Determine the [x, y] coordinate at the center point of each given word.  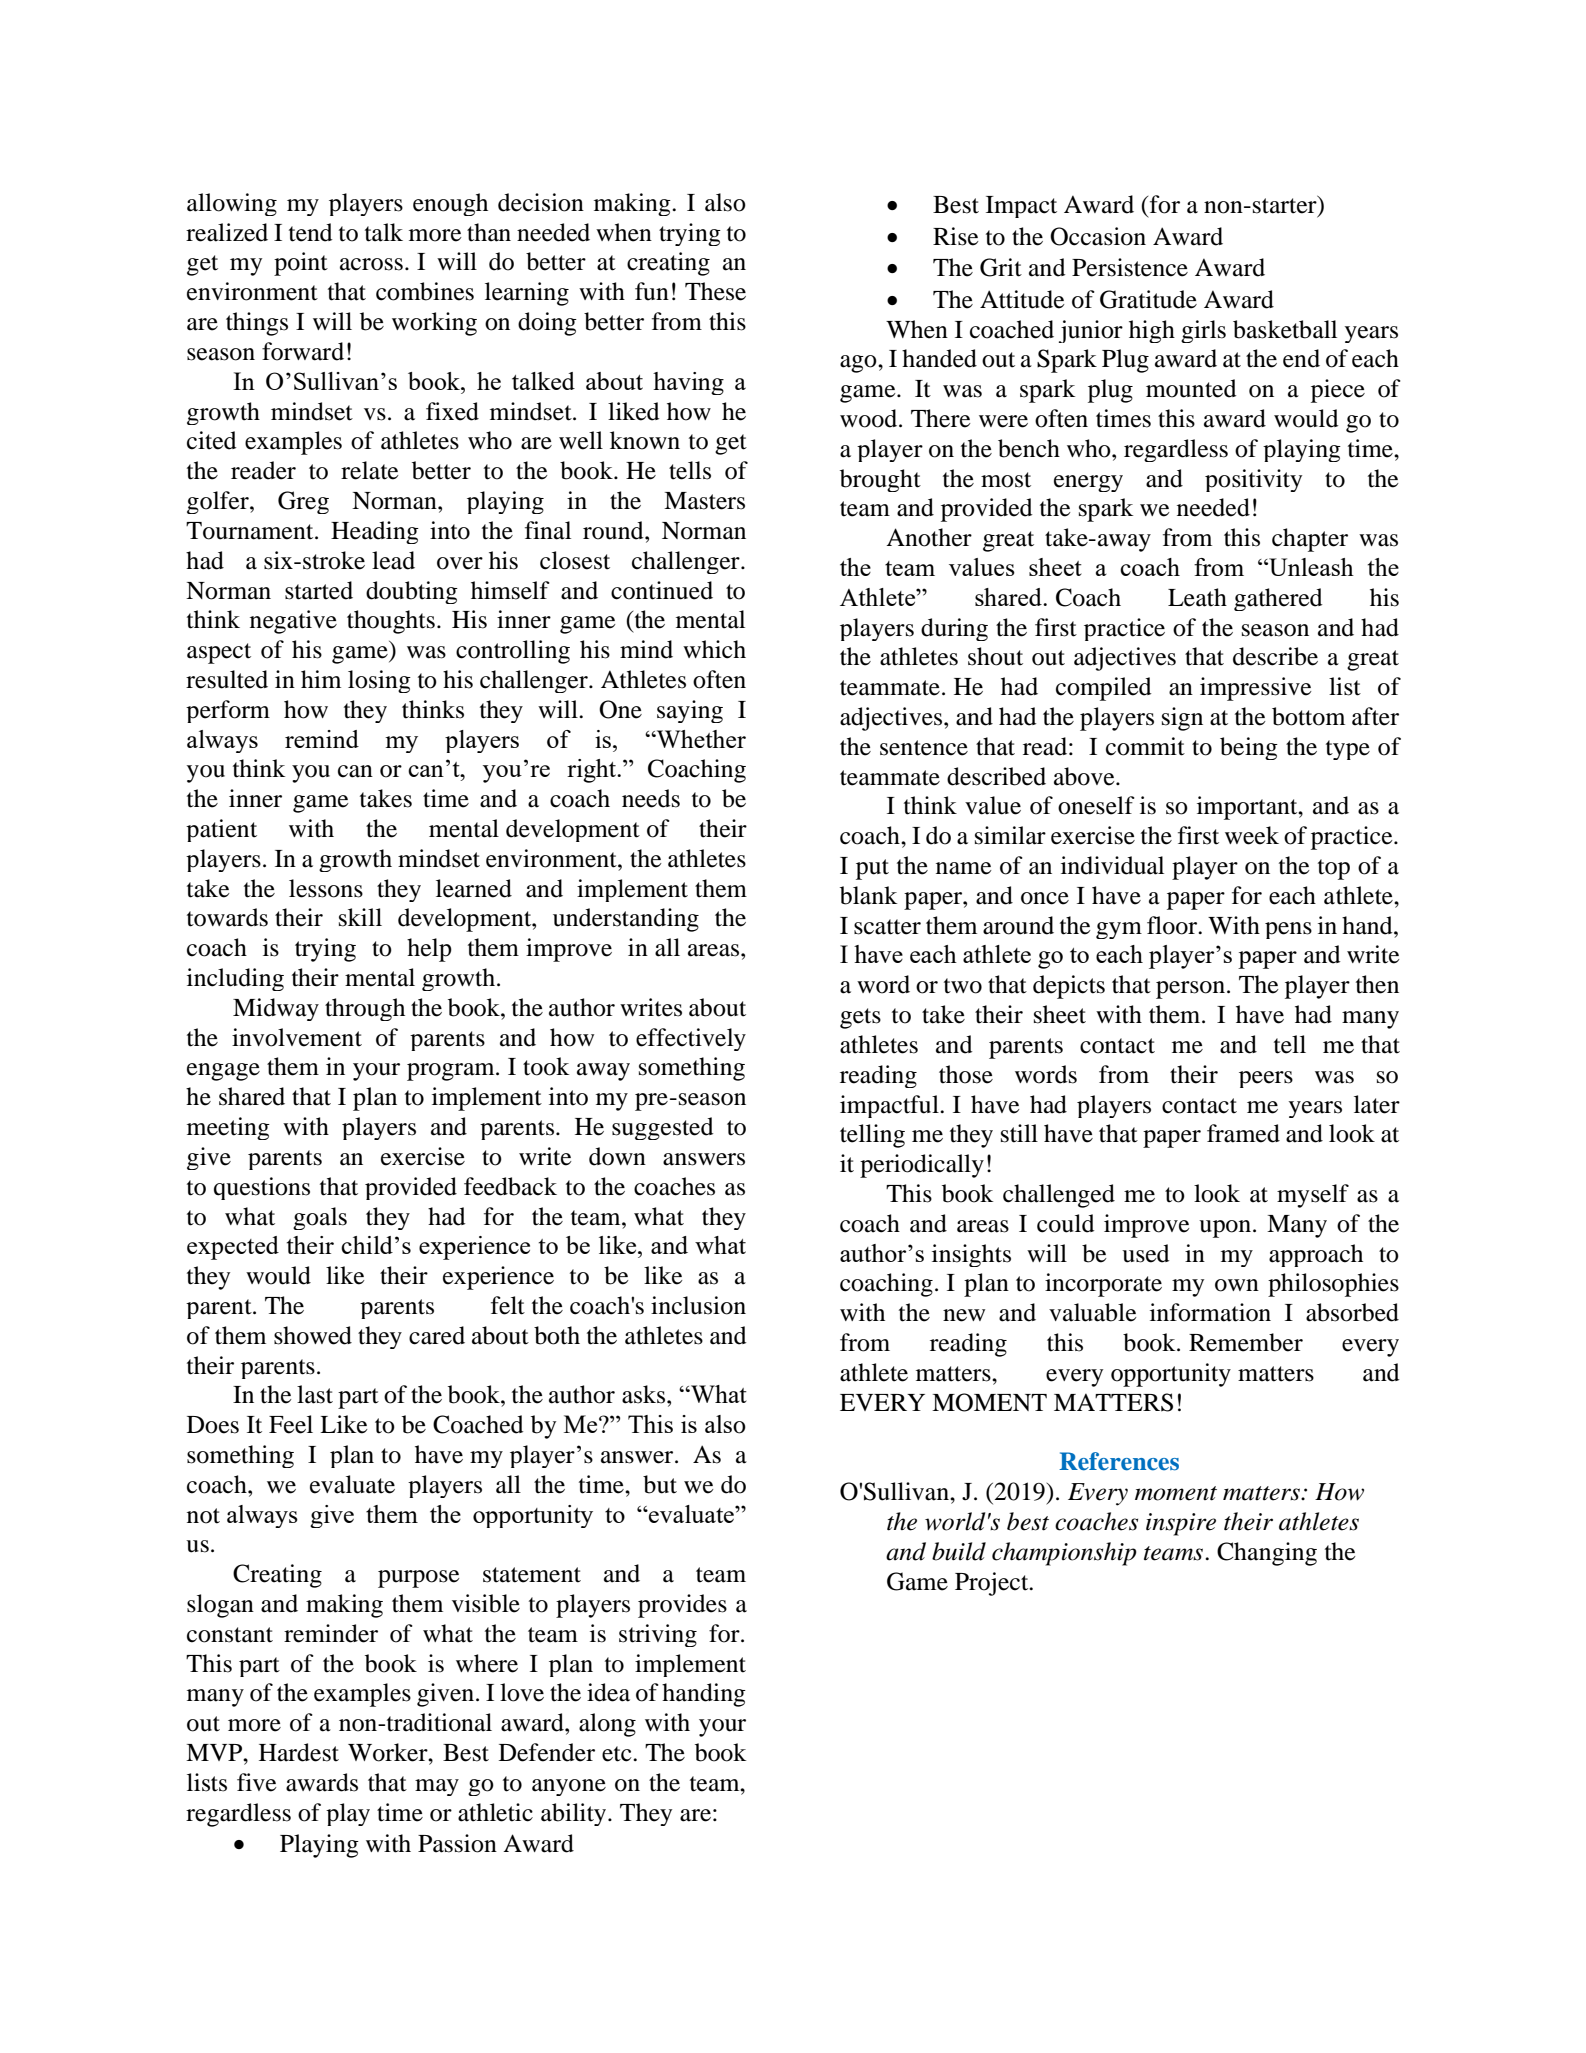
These [715, 291]
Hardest [299, 1752]
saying [690, 711]
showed [313, 1335]
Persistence [1130, 267]
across [371, 264]
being [1249, 748]
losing [379, 681]
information [1210, 1312]
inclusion [698, 1305]
